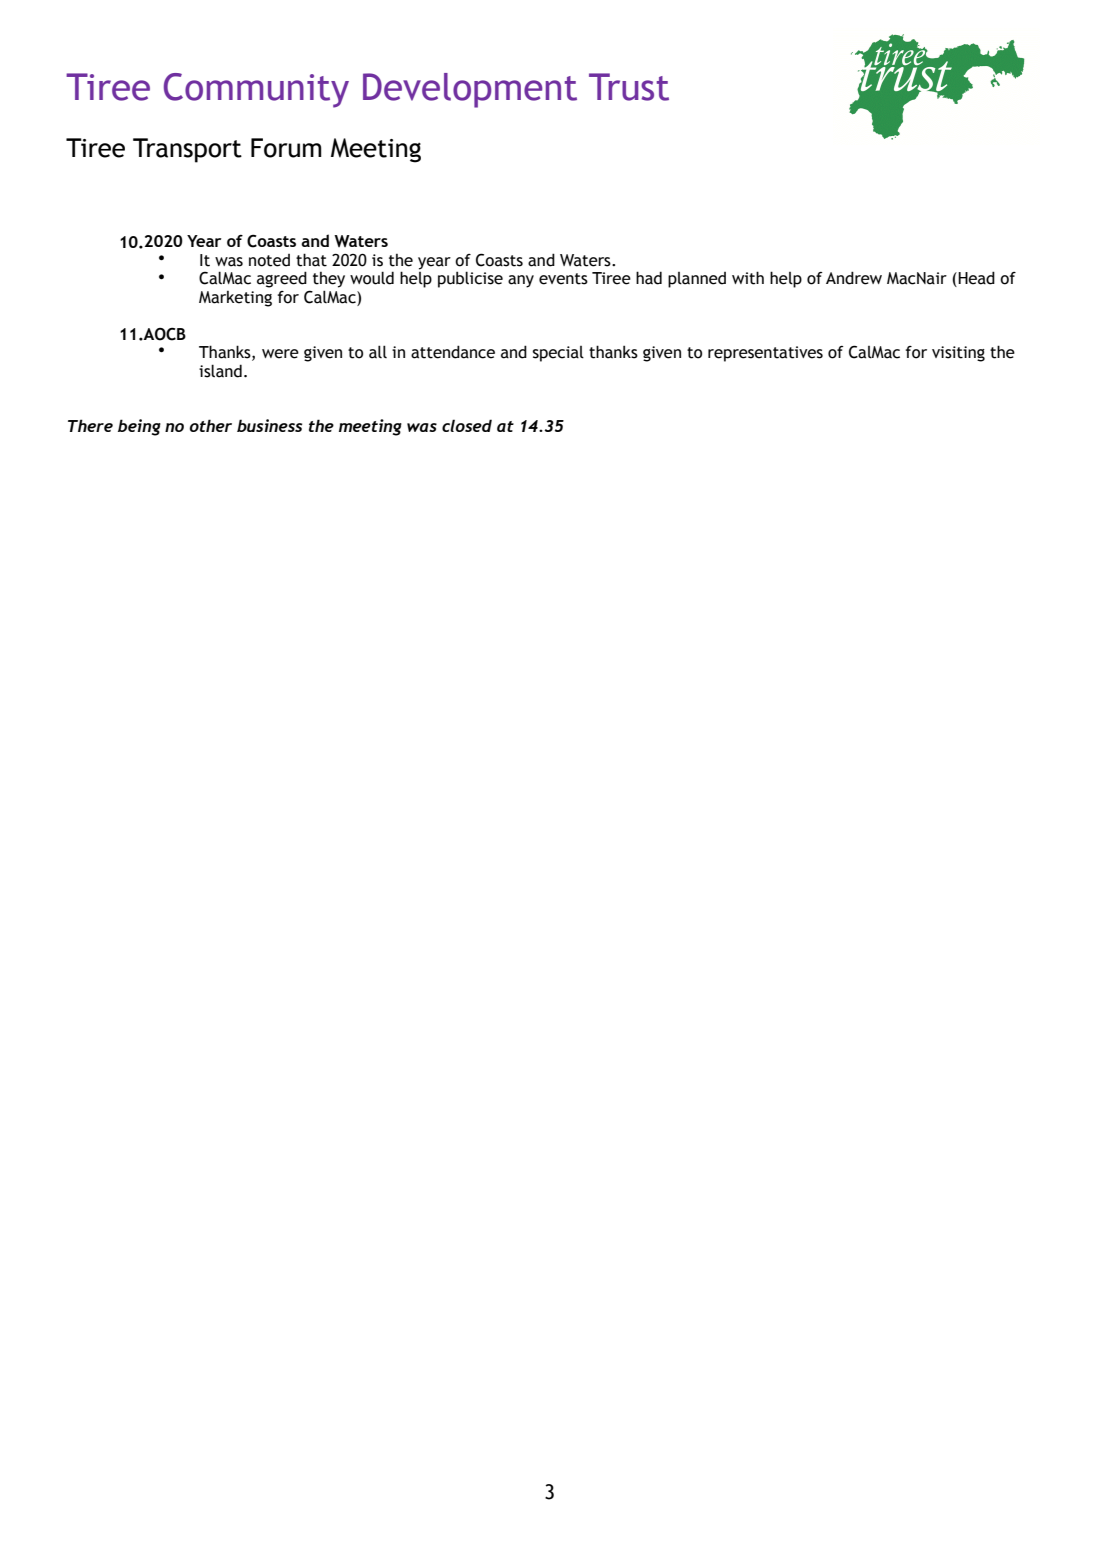 This screenshot has height=1554, width=1098. What do you see at coordinates (269, 260) in the screenshot?
I see `noted` at bounding box center [269, 260].
